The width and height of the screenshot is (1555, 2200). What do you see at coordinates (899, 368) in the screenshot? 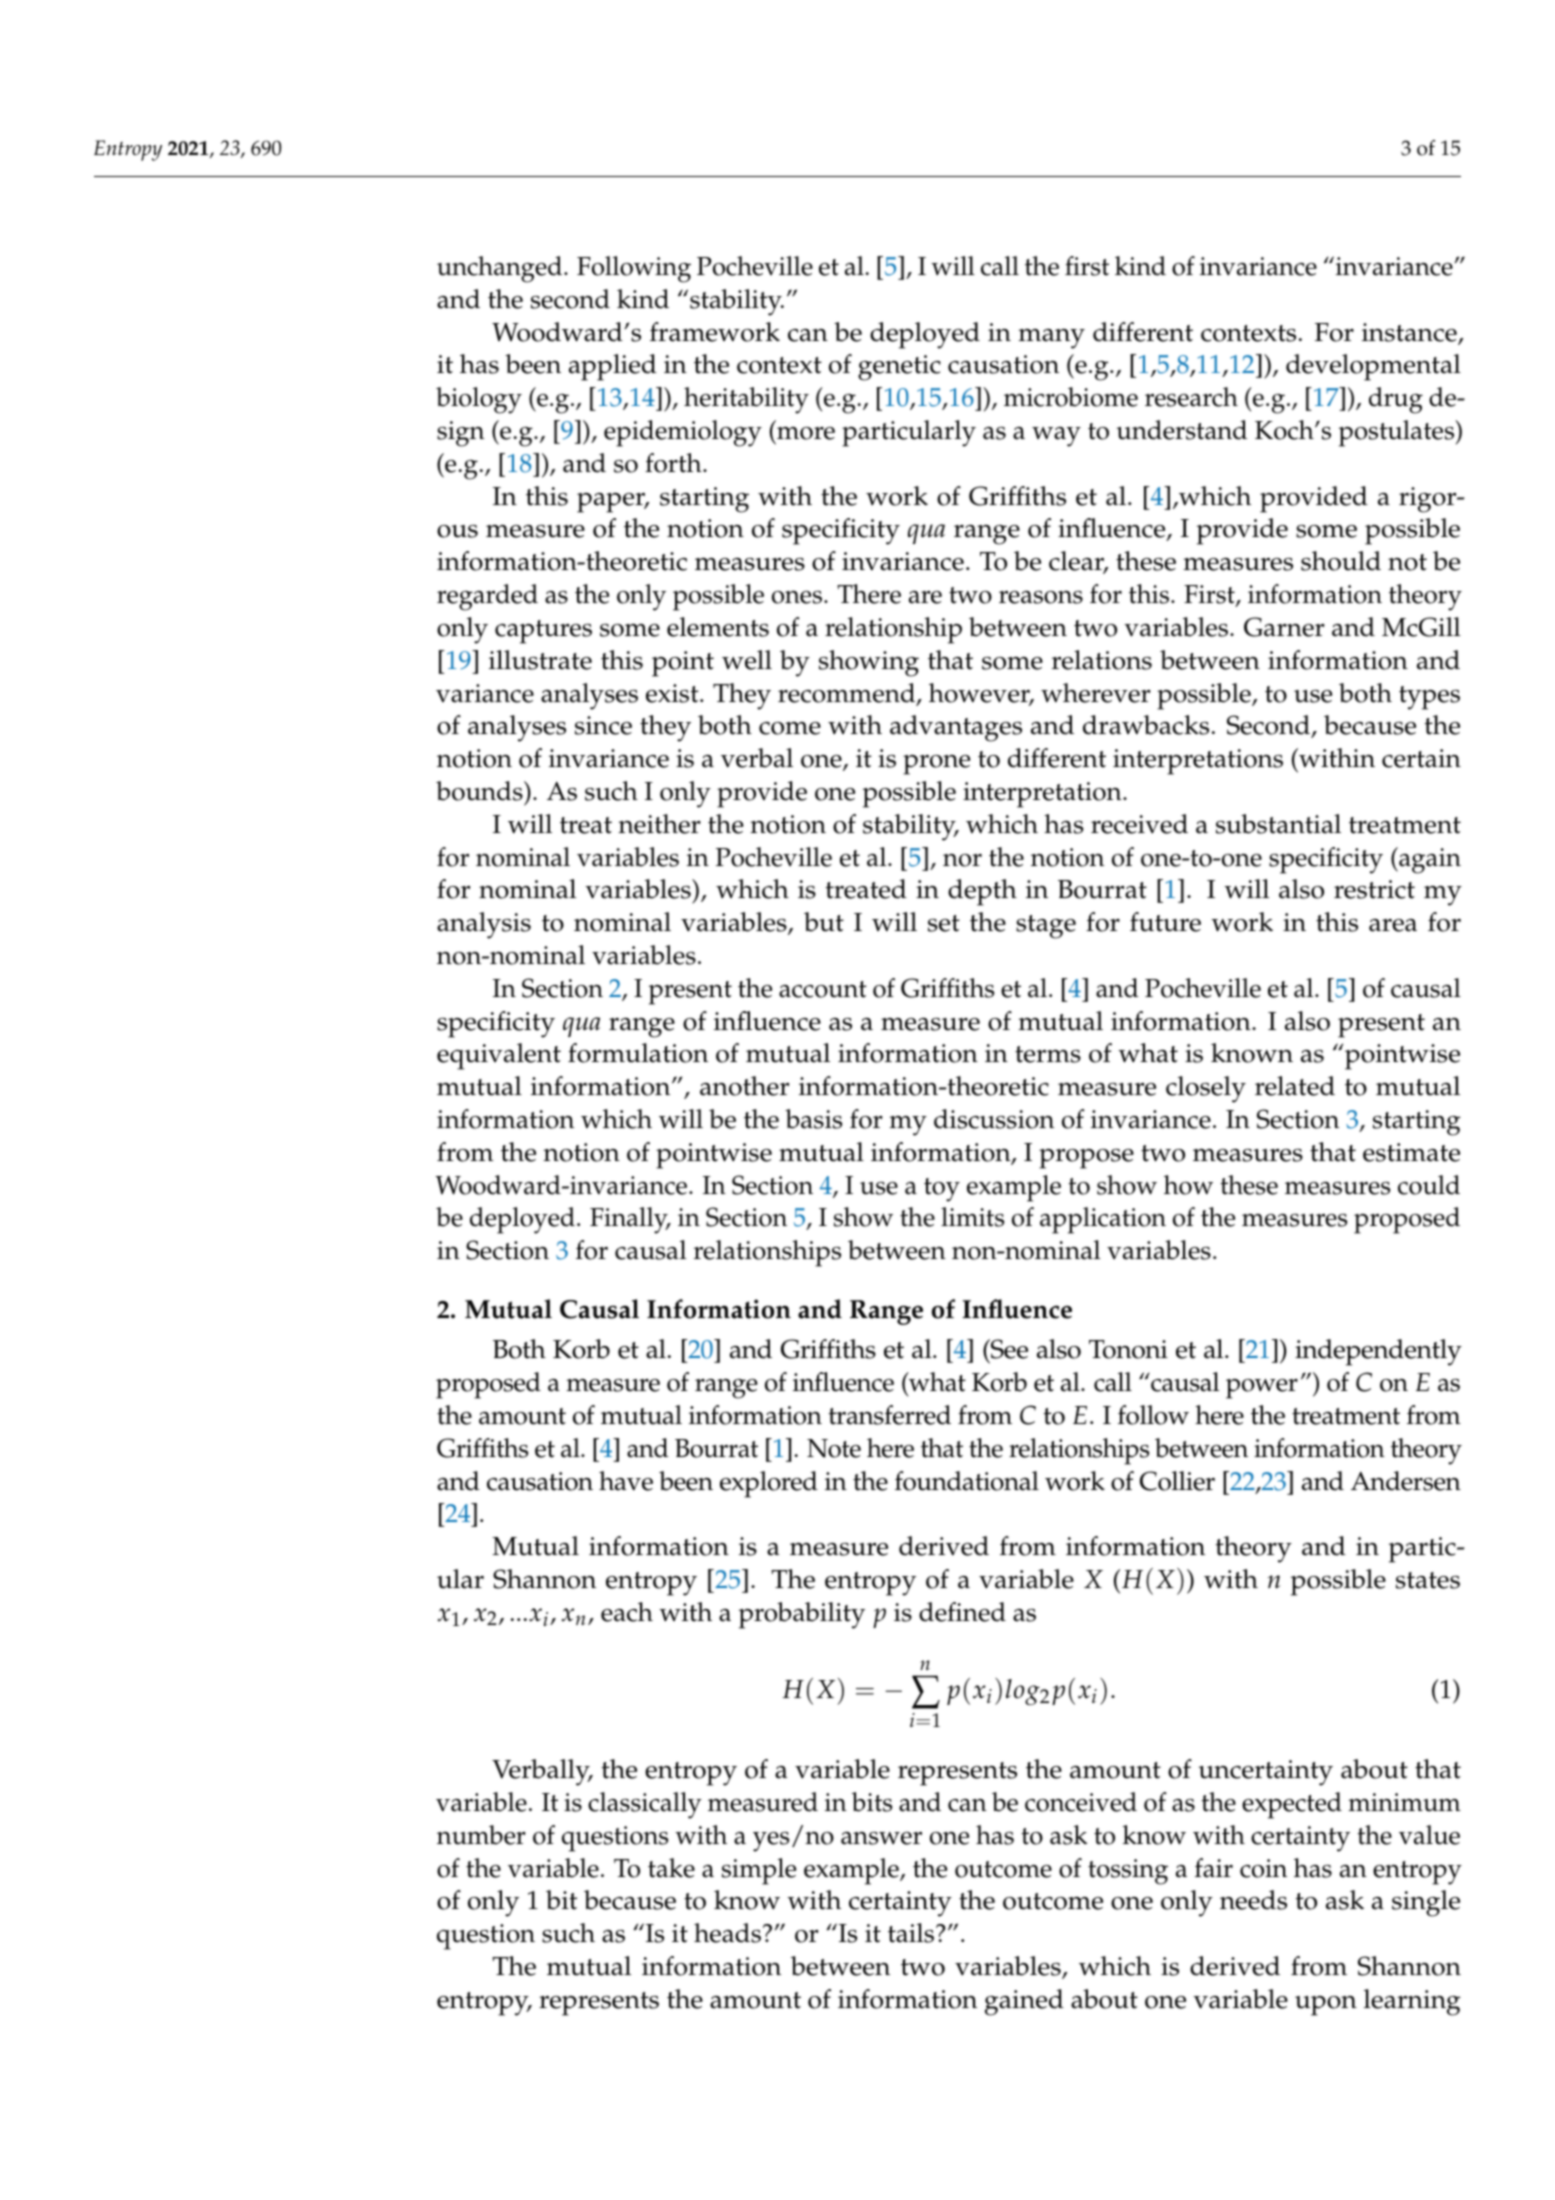
I see `genetic` at bounding box center [899, 368].
